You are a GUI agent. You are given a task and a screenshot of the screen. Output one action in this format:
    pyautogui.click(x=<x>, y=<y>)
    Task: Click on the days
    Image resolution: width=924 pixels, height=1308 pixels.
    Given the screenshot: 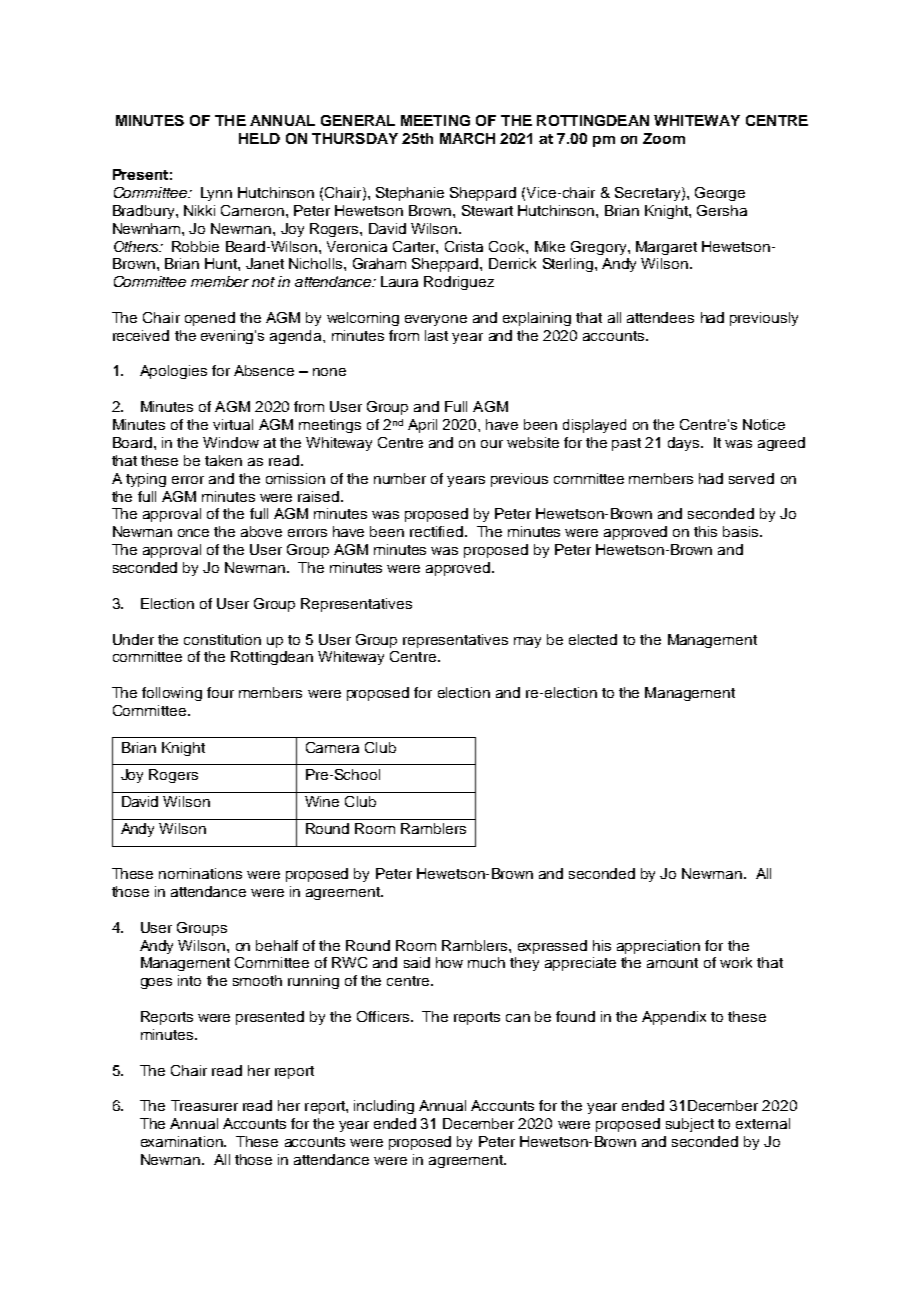 What is the action you would take?
    pyautogui.click(x=685, y=444)
